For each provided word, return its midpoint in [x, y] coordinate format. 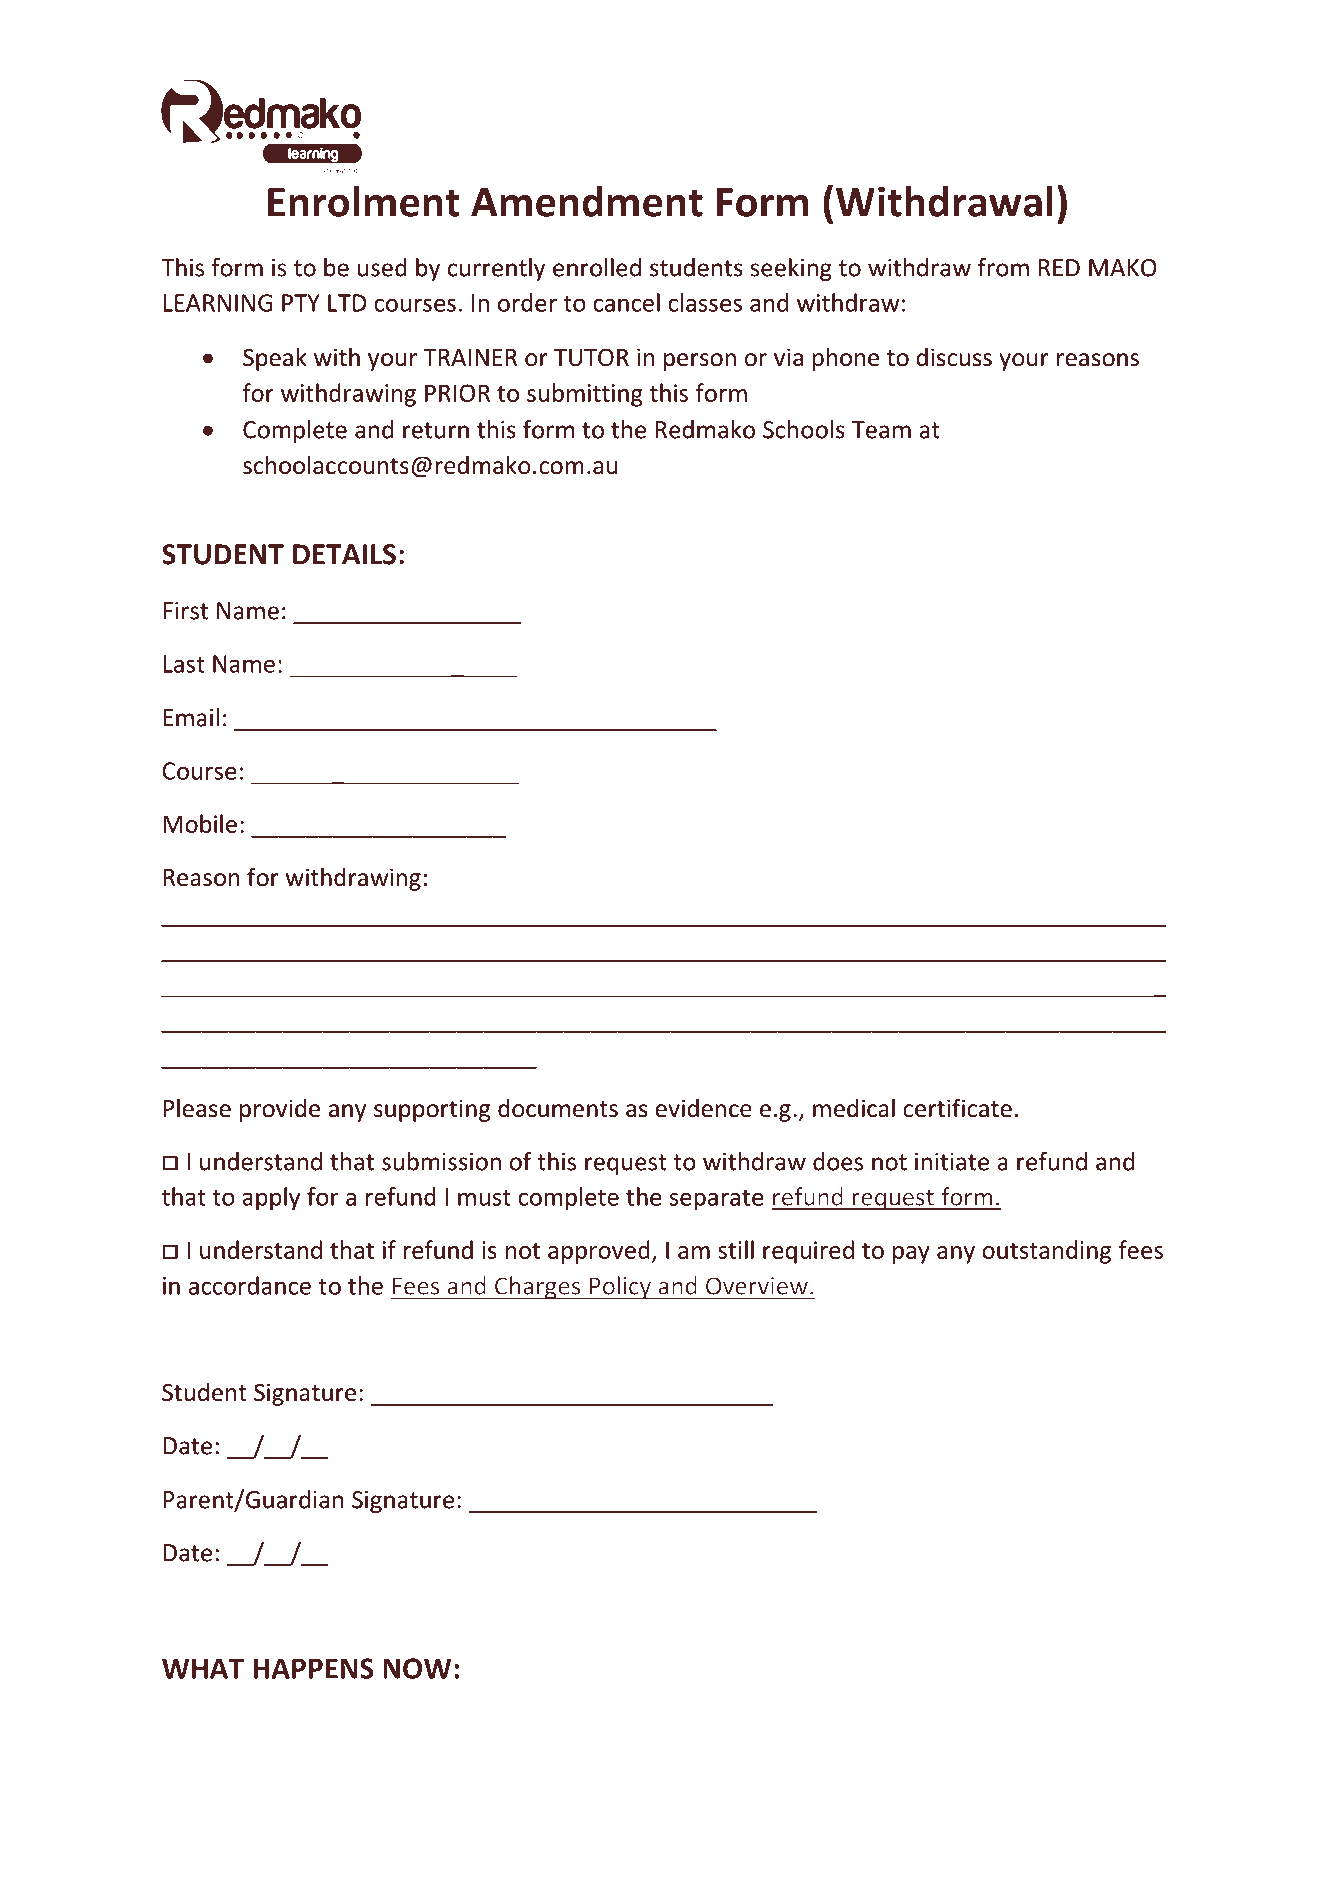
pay [911, 1255]
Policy [620, 1288]
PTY [301, 303]
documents [558, 1108]
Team [881, 430]
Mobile [200, 823]
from [1003, 267]
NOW [417, 1668]
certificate [957, 1108]
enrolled [597, 267]
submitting [585, 395]
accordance [250, 1285]
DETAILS [344, 554]
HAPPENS [313, 1668]
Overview [757, 1286]
